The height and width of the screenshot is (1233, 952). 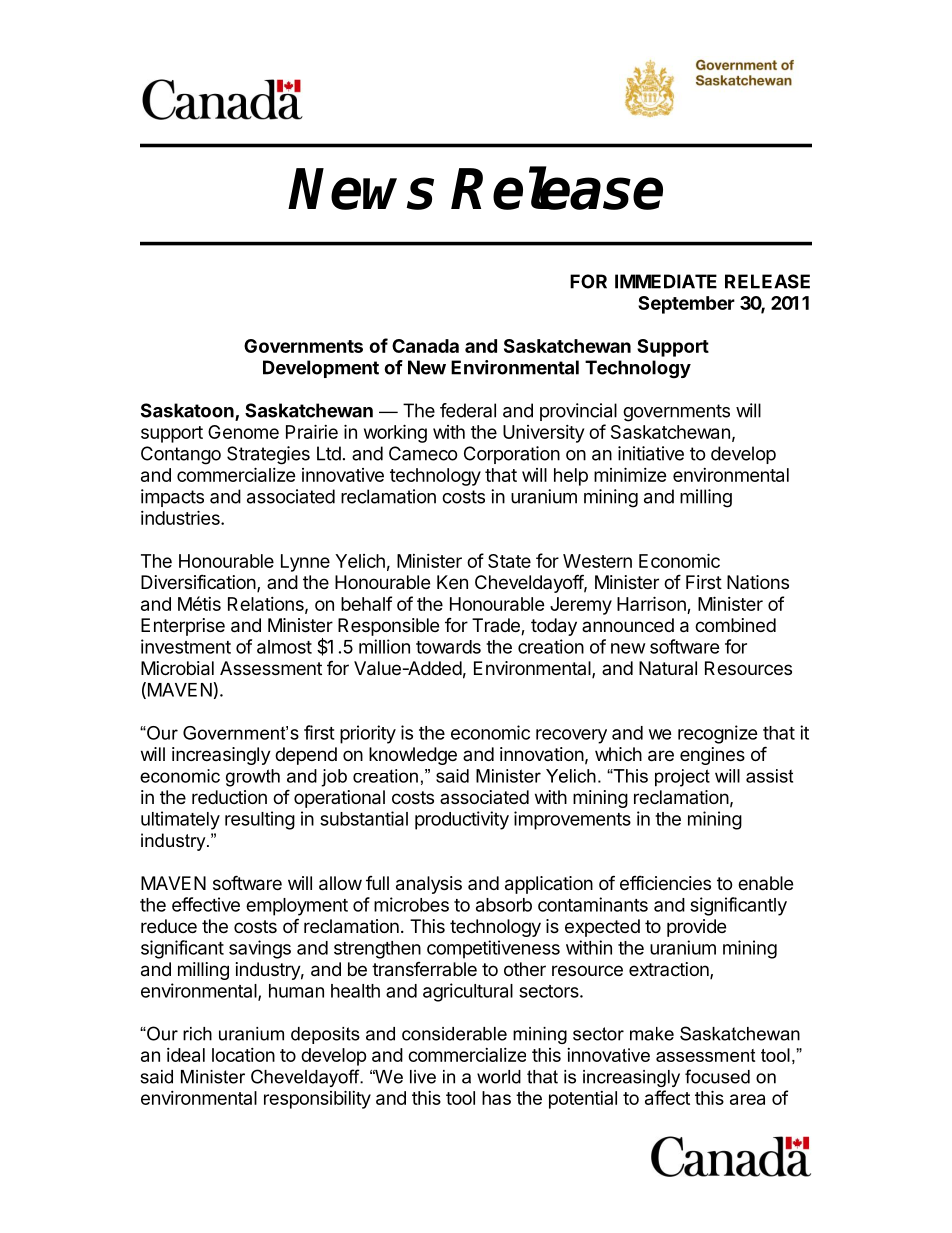 I want to click on effective, so click(x=206, y=904).
